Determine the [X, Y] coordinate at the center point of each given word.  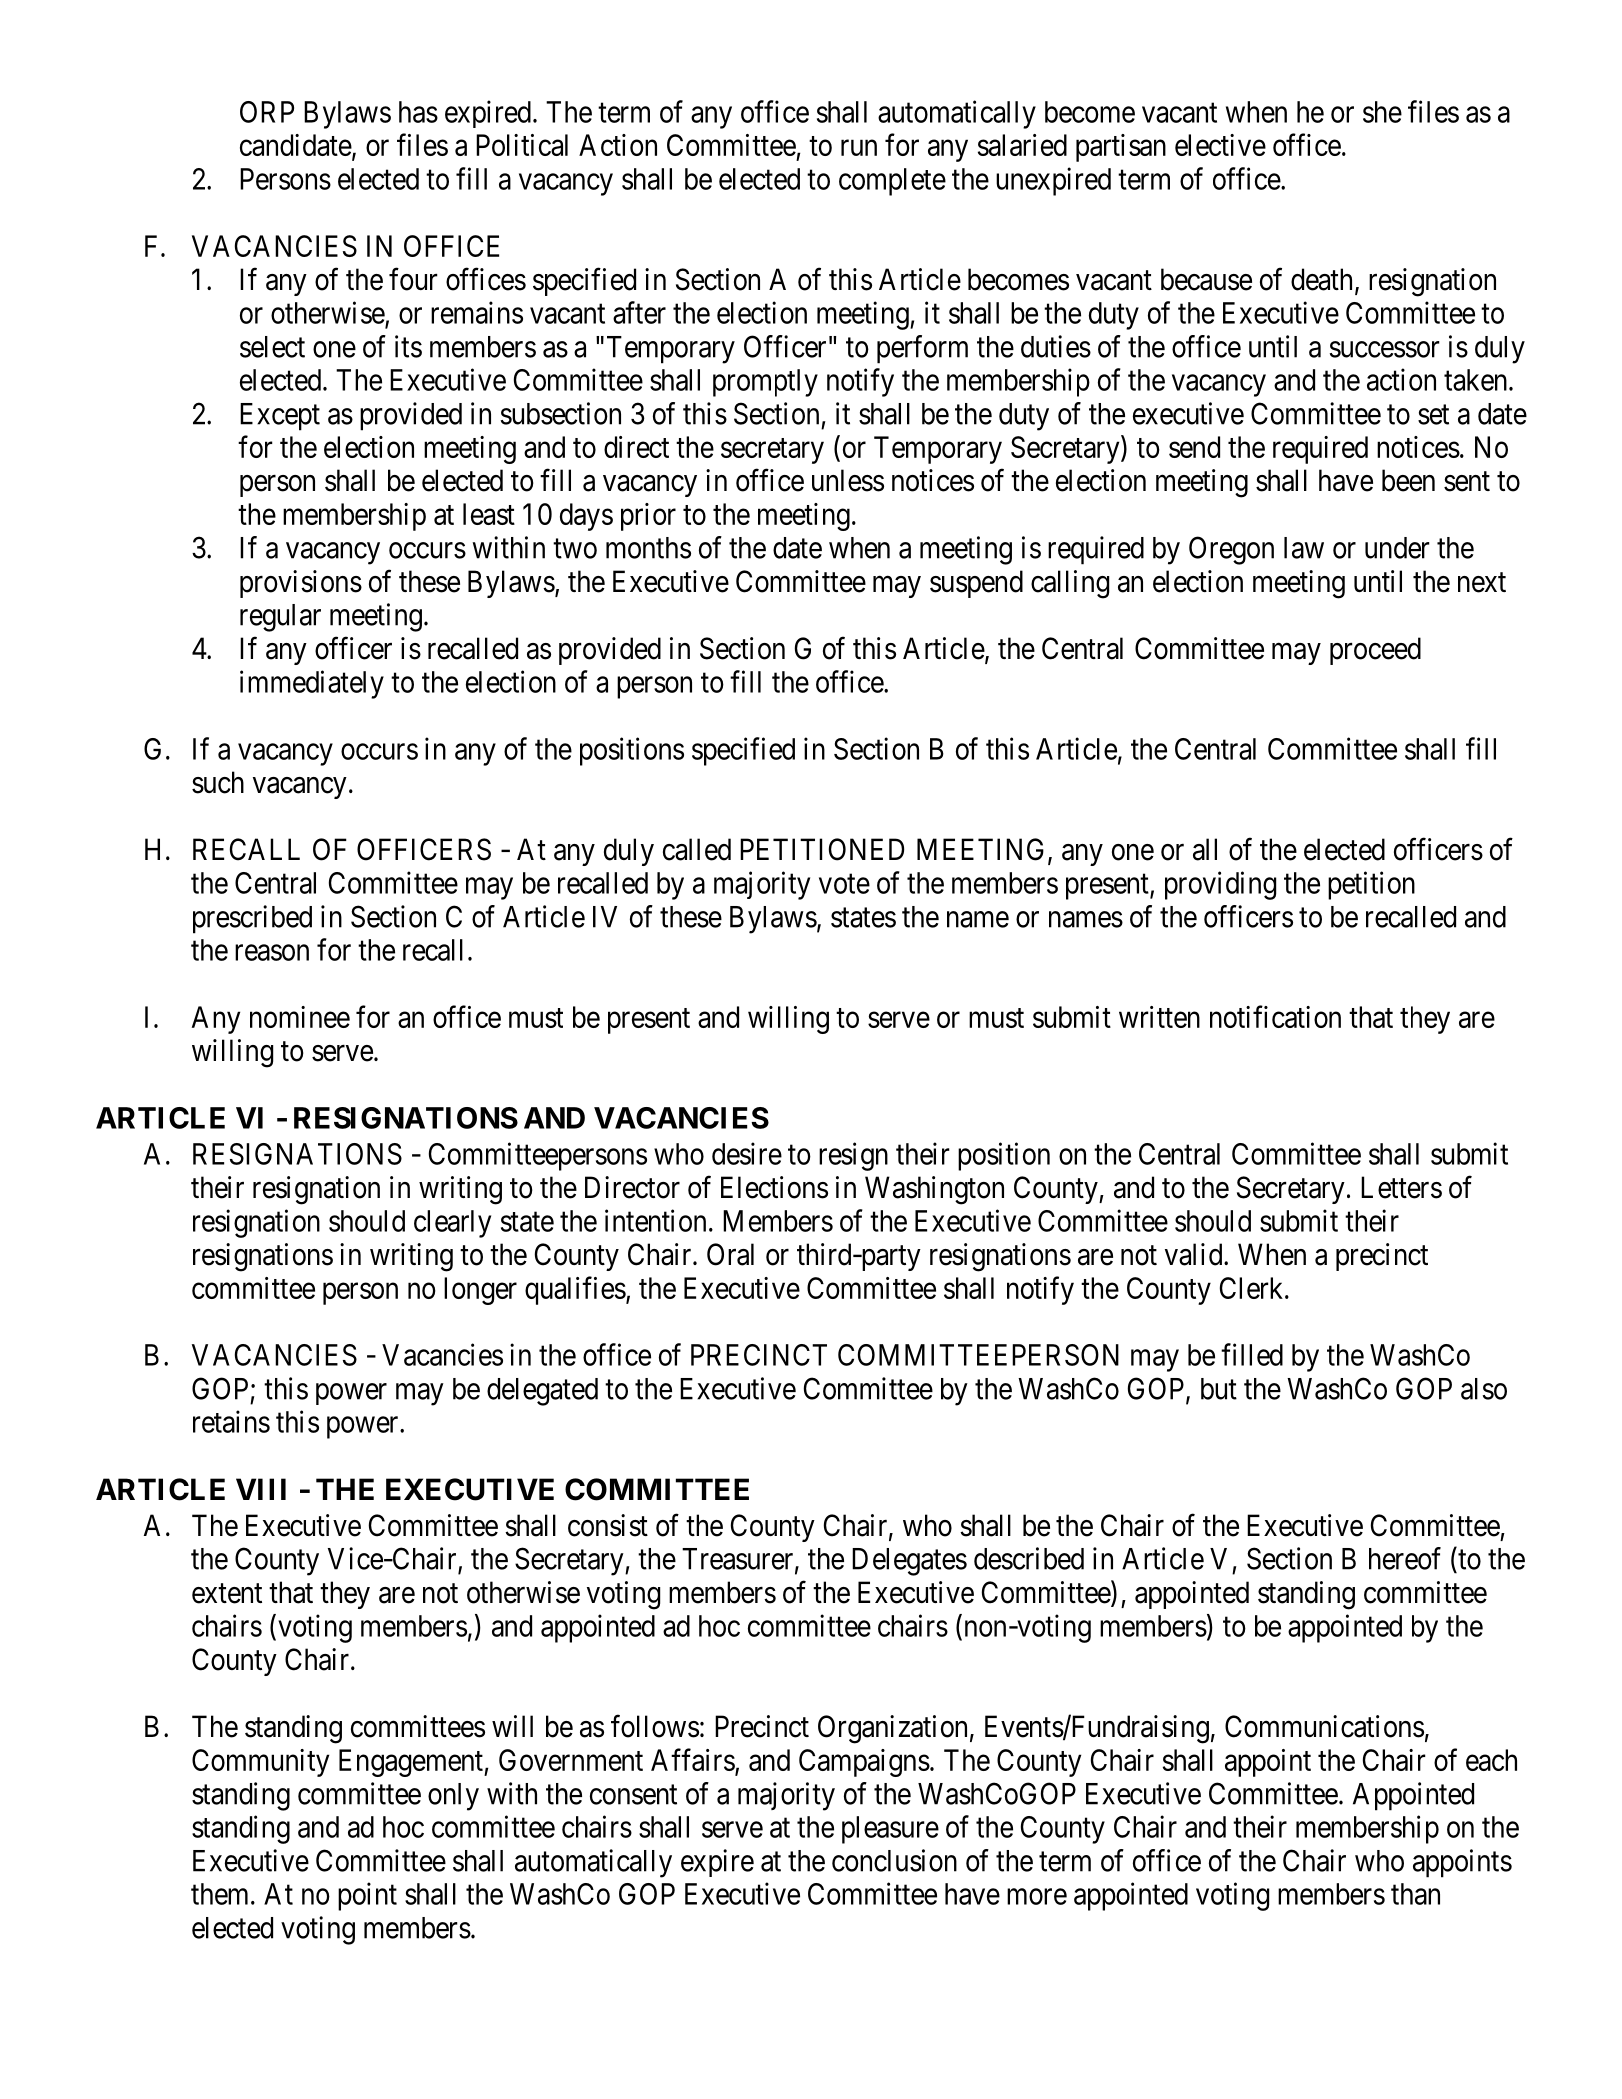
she [1382, 112]
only [453, 1797]
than [1415, 1894]
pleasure [890, 1830]
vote [844, 884]
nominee [300, 1017]
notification [1275, 1016]
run [859, 148]
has [418, 112]
